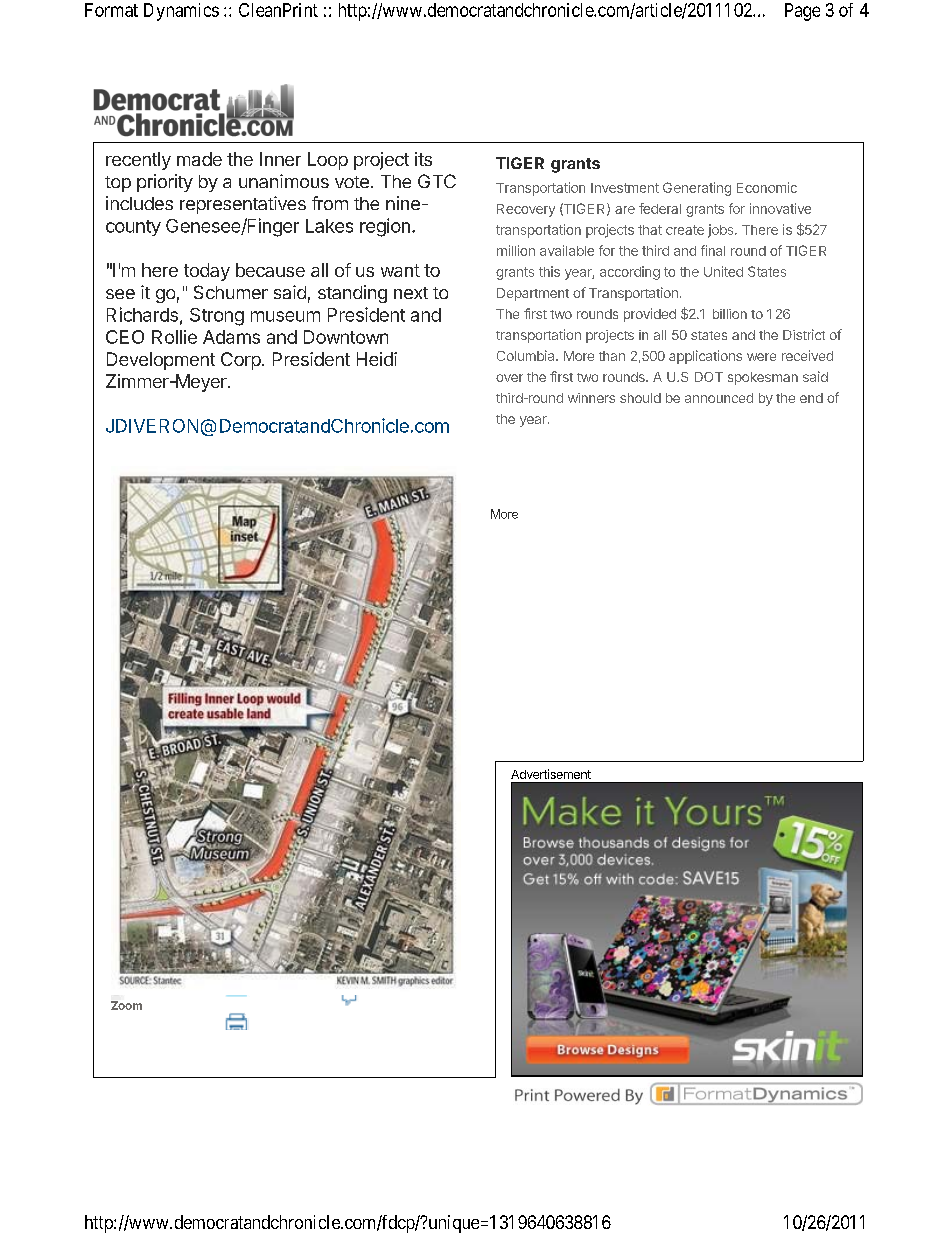 Image resolution: width=952 pixels, height=1233 pixels. I want to click on jobs, so click(722, 231).
